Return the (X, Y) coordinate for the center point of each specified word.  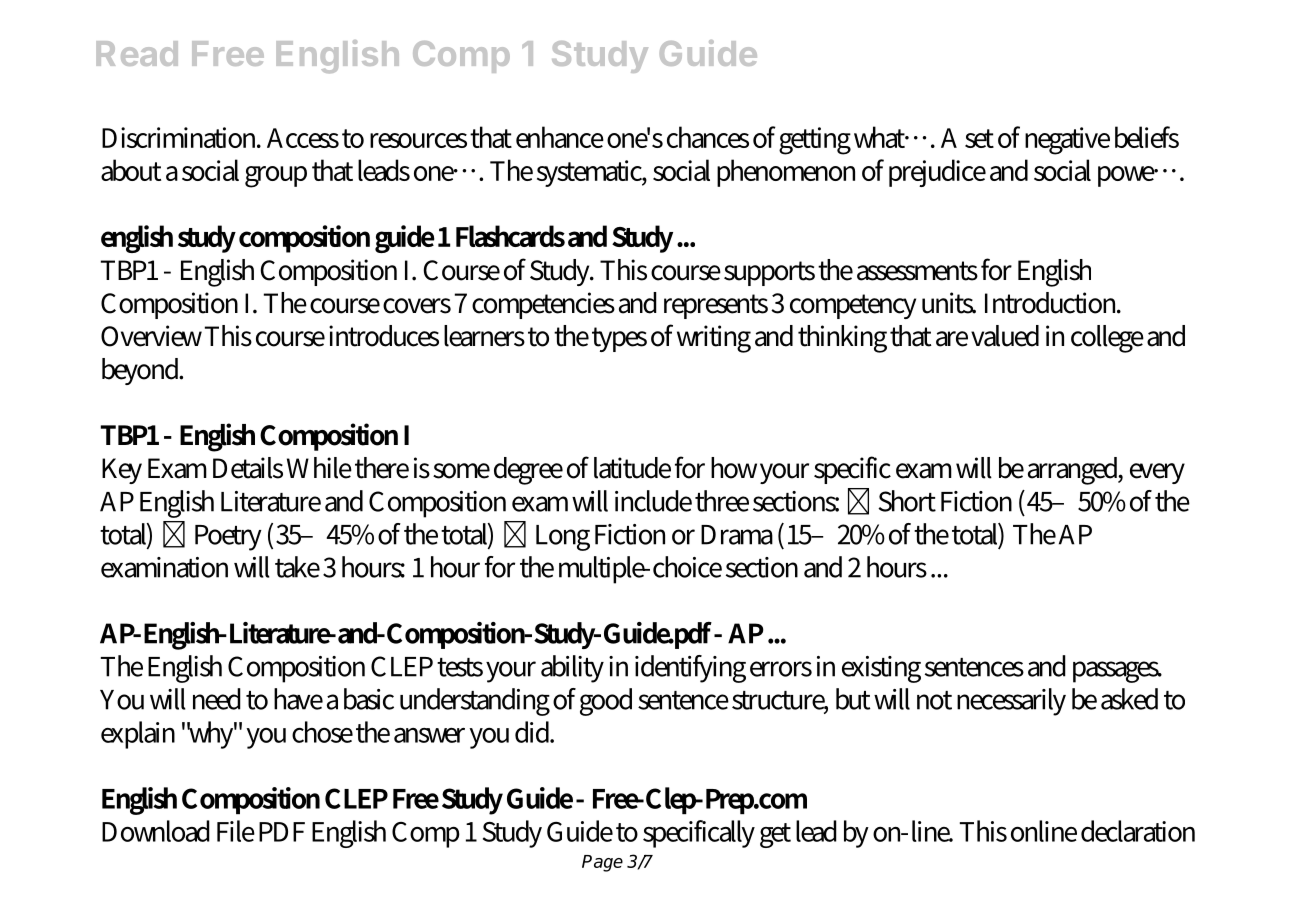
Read (137, 53)
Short (907, 501)
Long (563, 538)
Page (602, 863)
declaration (1138, 831)
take (297, 567)
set (979, 138)
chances (708, 137)
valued (1005, 336)
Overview (151, 336)
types (619, 339)
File (236, 831)
